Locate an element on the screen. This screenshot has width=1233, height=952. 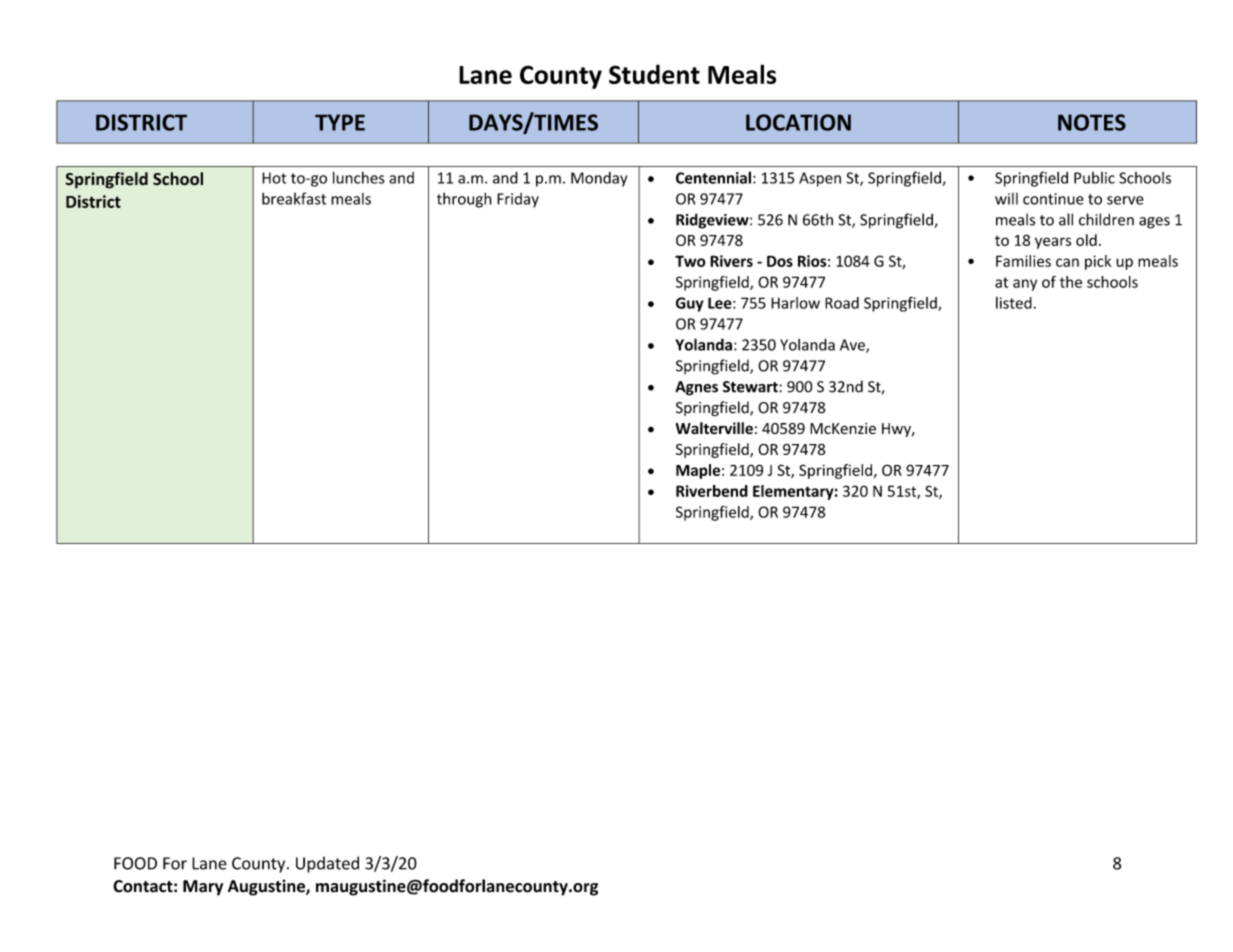
Ave is located at coordinates (853, 346).
